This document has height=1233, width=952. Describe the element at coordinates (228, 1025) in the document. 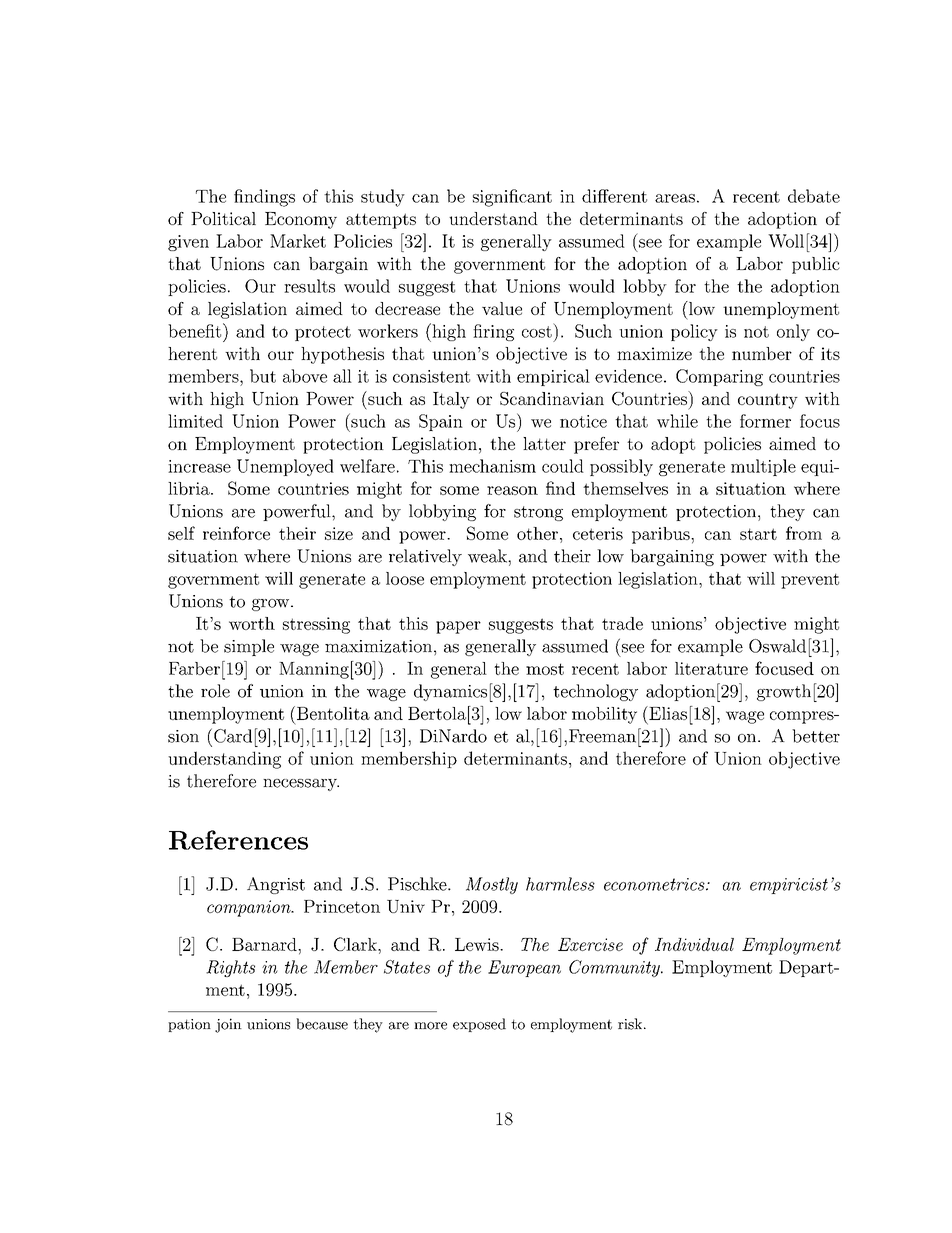

I see `join` at that location.
